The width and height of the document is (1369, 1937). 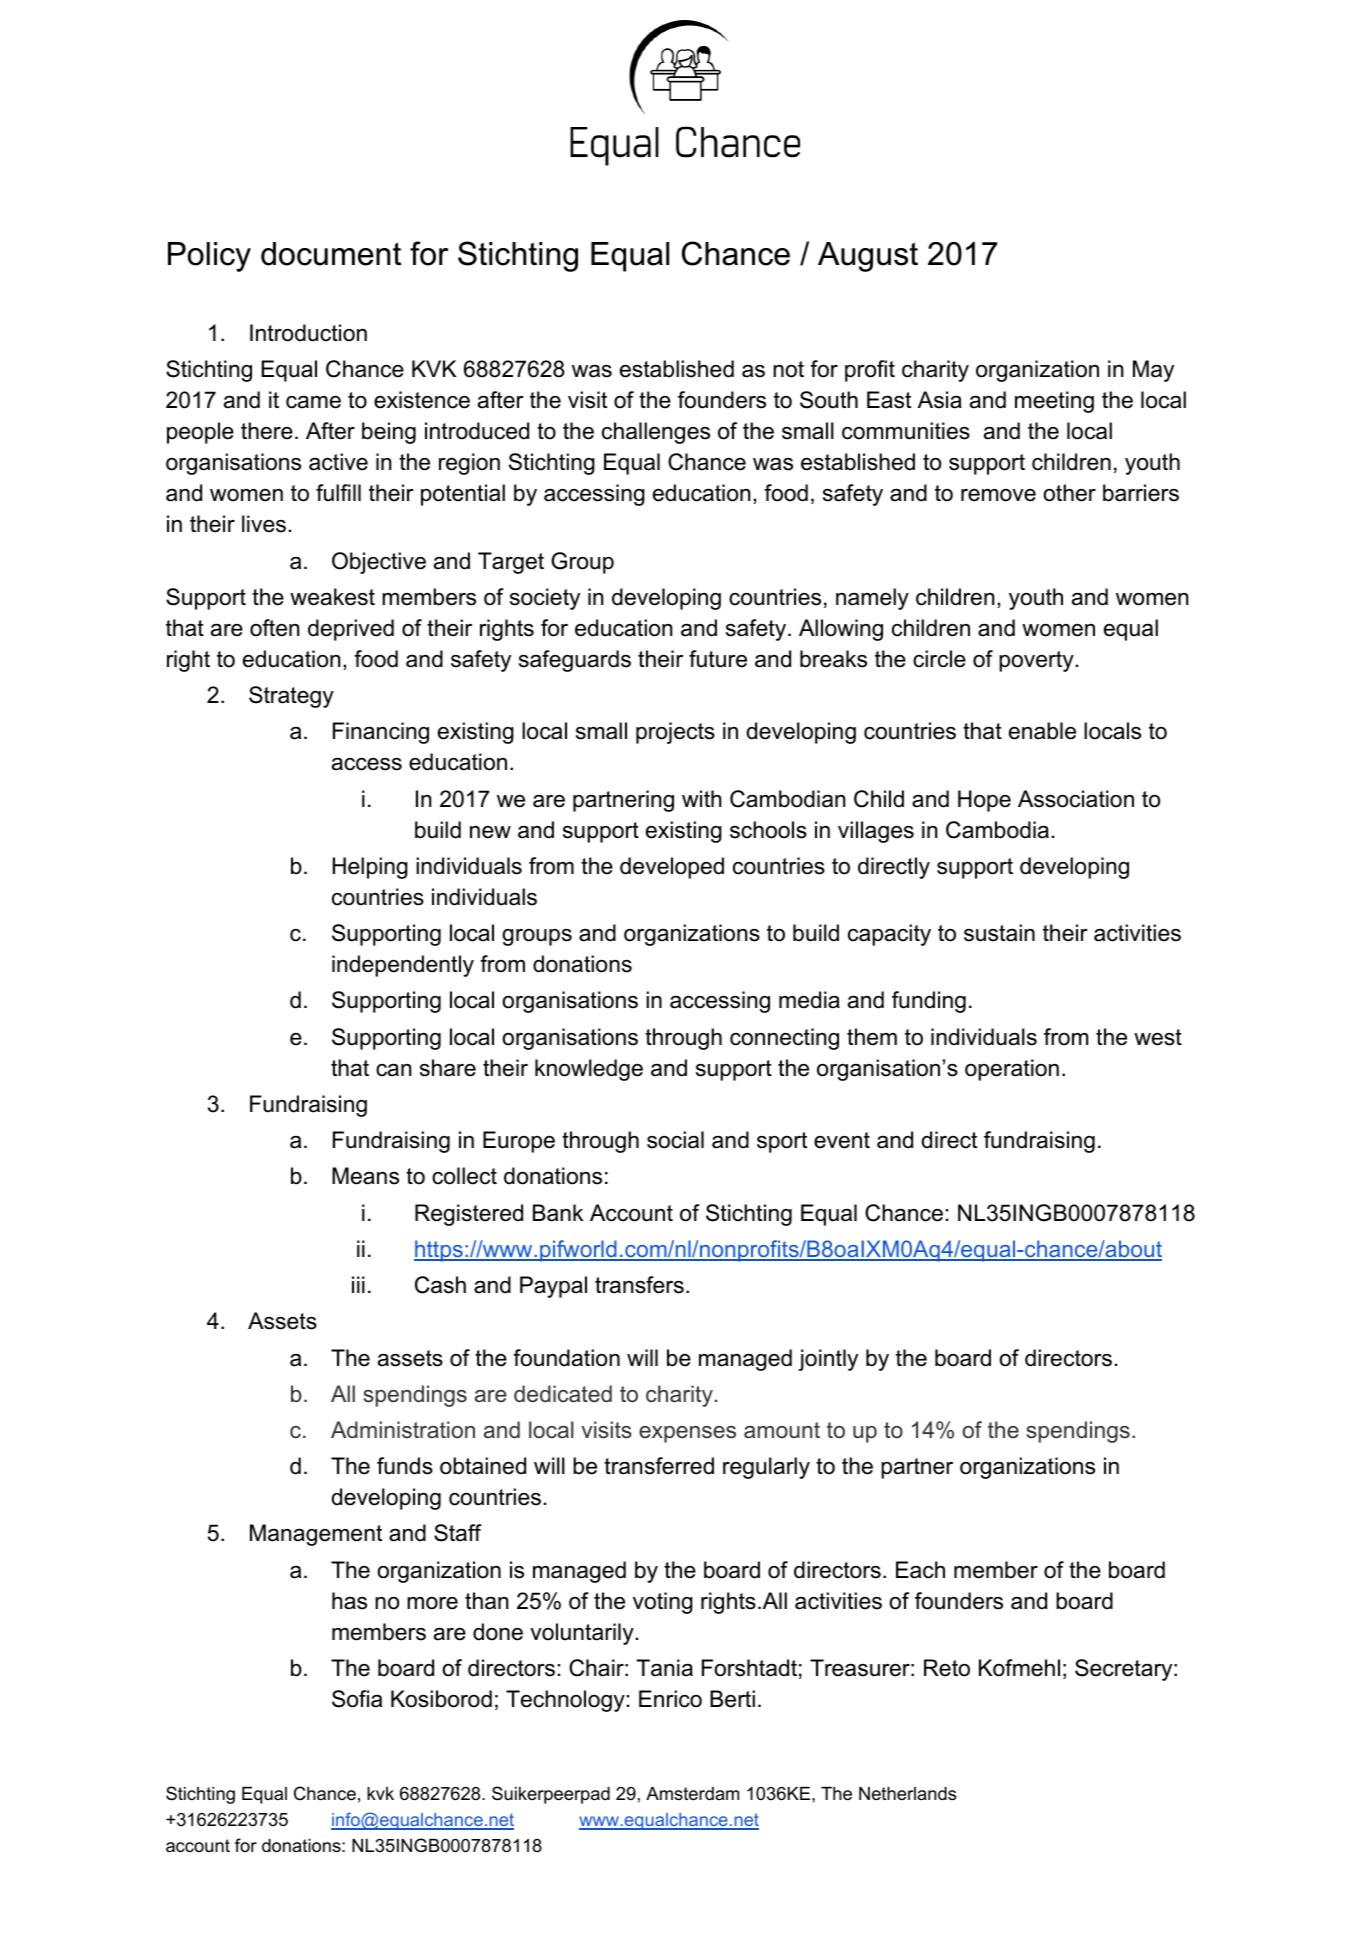 What do you see at coordinates (1012, 1070) in the document?
I see `operation` at bounding box center [1012, 1070].
